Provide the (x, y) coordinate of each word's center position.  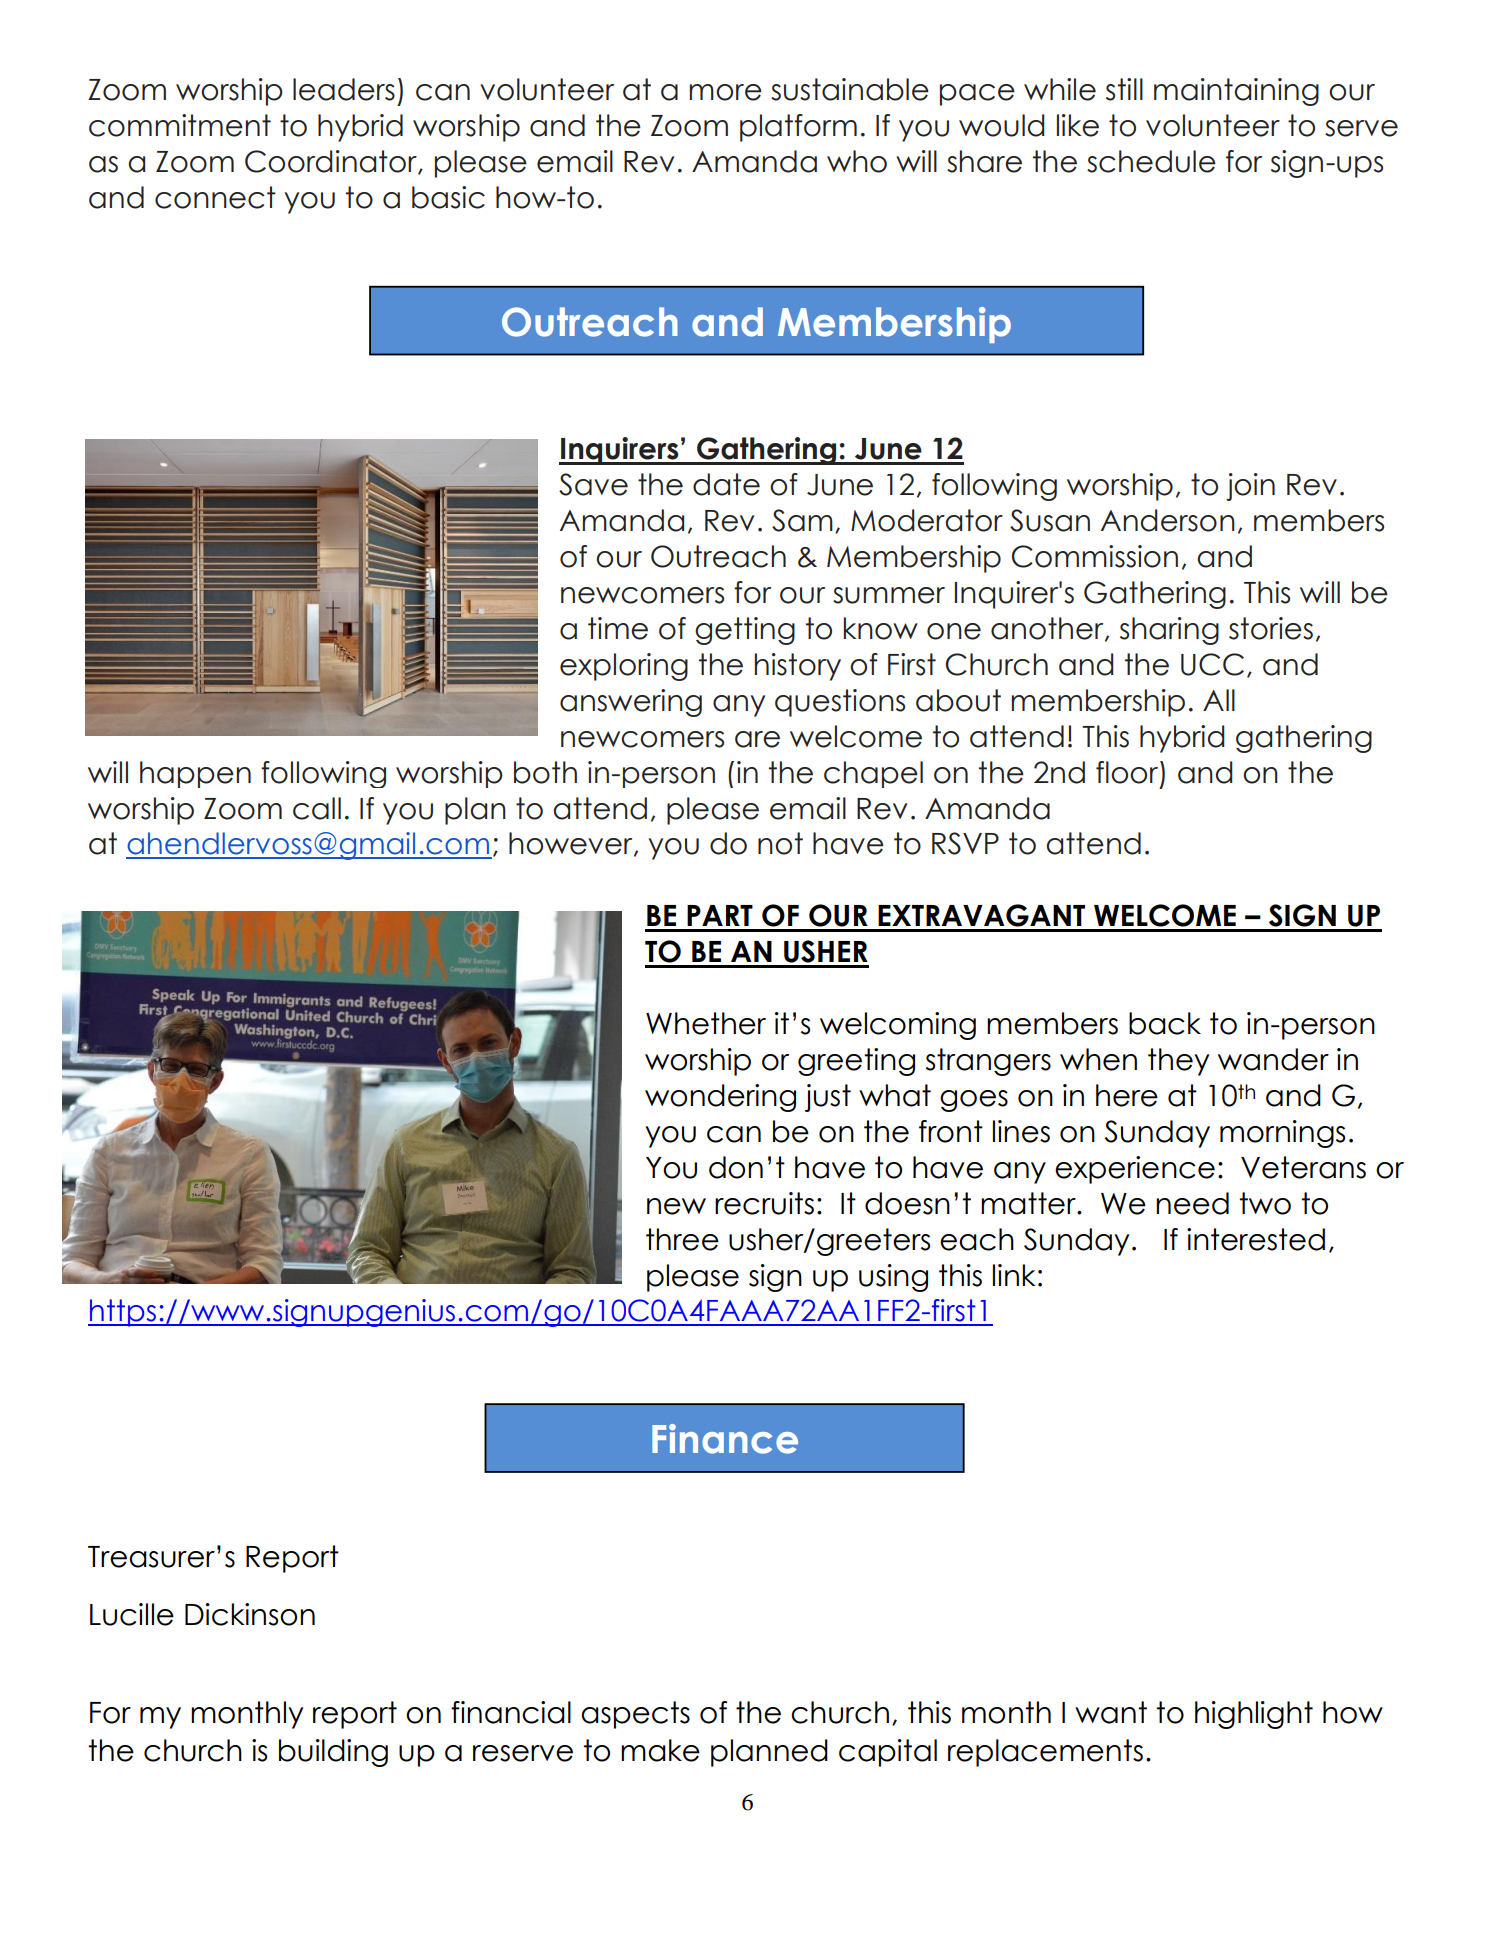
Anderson (1168, 520)
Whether (706, 1023)
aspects (635, 1715)
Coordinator (332, 162)
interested (1256, 1239)
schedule (1151, 161)
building (333, 1753)
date (726, 484)
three (682, 1239)
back (1165, 1023)
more (725, 92)
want (1111, 1712)
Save (593, 484)
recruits (764, 1203)
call (317, 808)
